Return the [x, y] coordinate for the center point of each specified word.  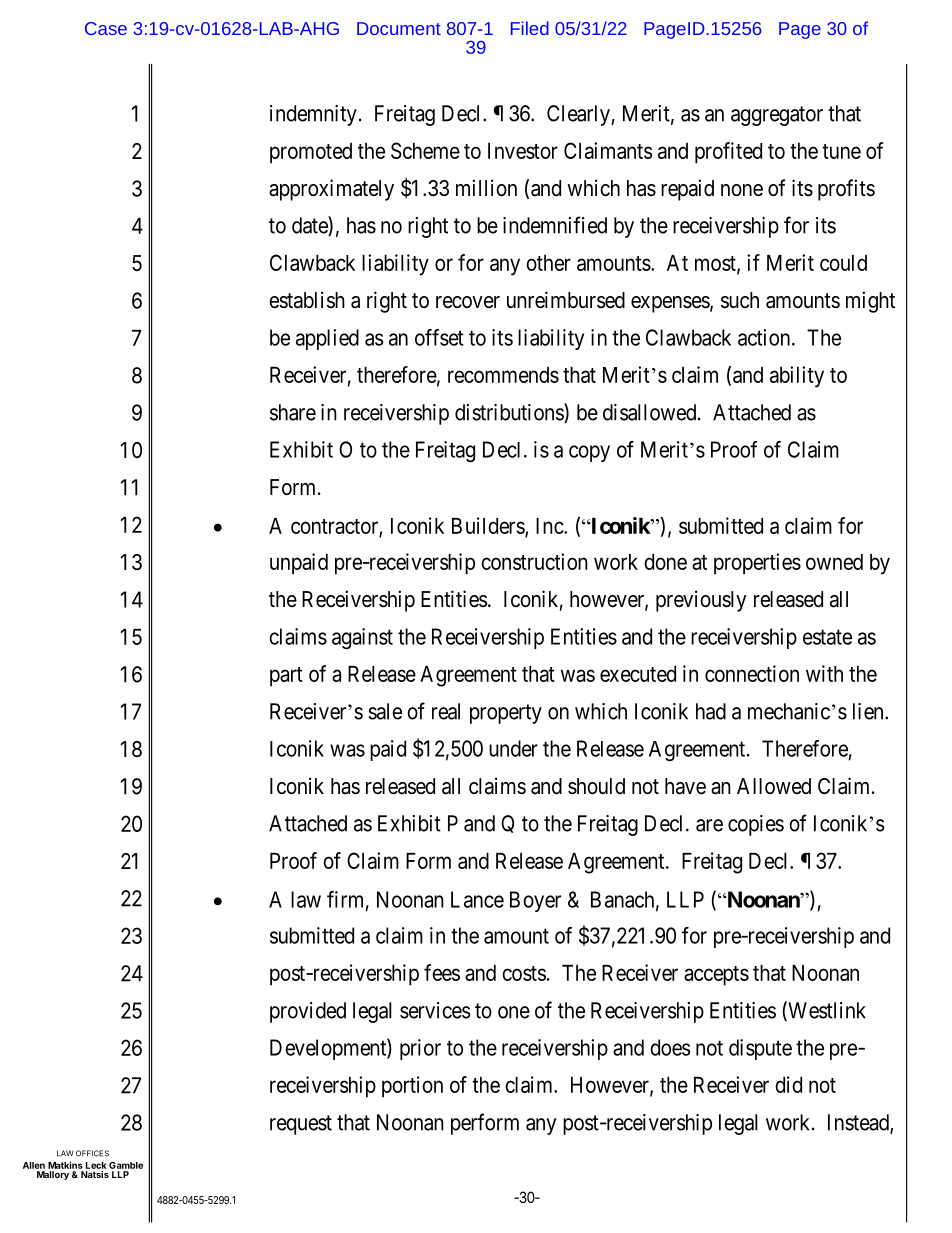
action [765, 337]
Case [106, 28]
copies [756, 825]
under [513, 748]
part [286, 677]
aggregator [777, 116]
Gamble [126, 1165]
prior [420, 1049]
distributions [510, 413]
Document [399, 28]
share [293, 412]
